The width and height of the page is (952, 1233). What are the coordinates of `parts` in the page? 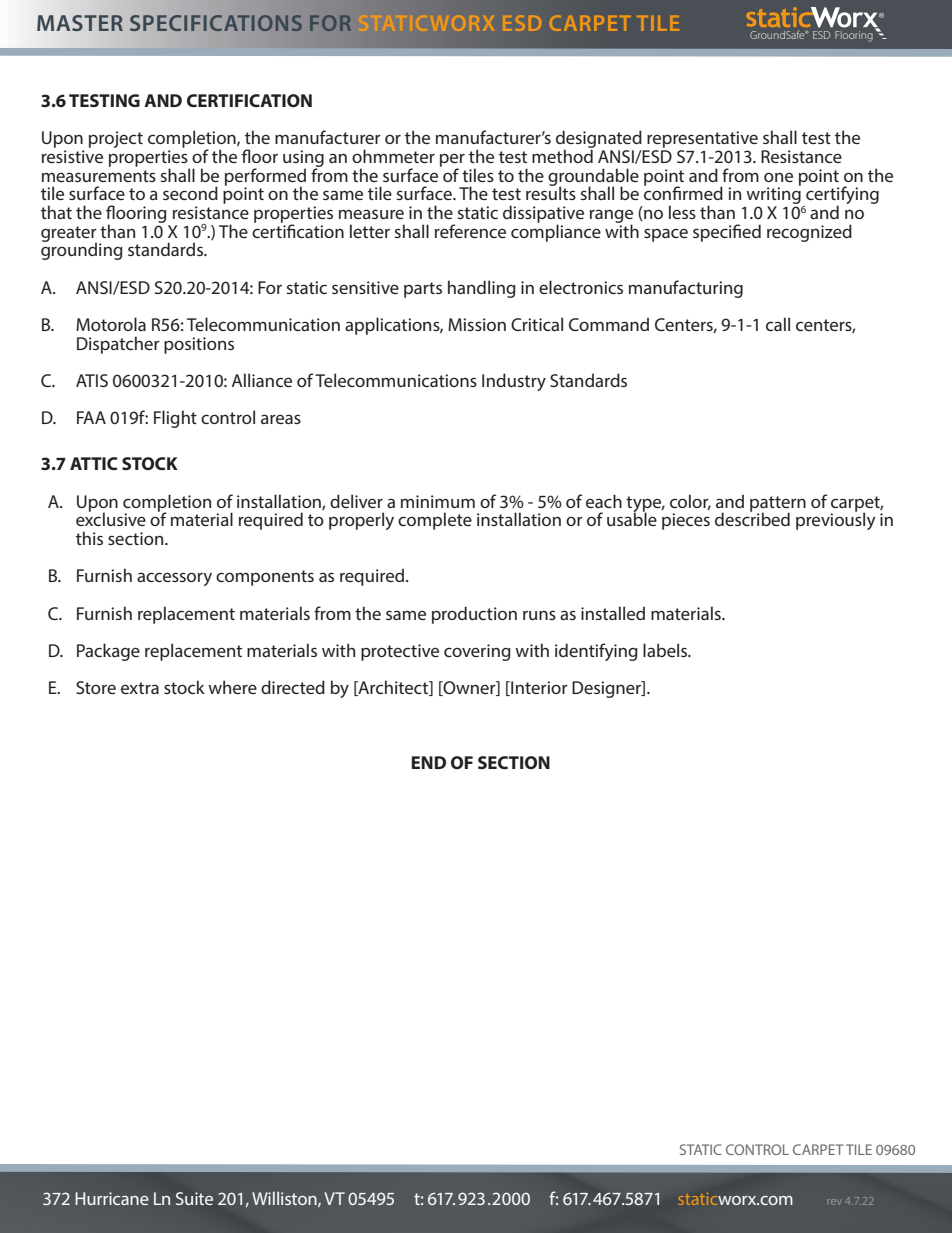 It's located at (423, 290).
